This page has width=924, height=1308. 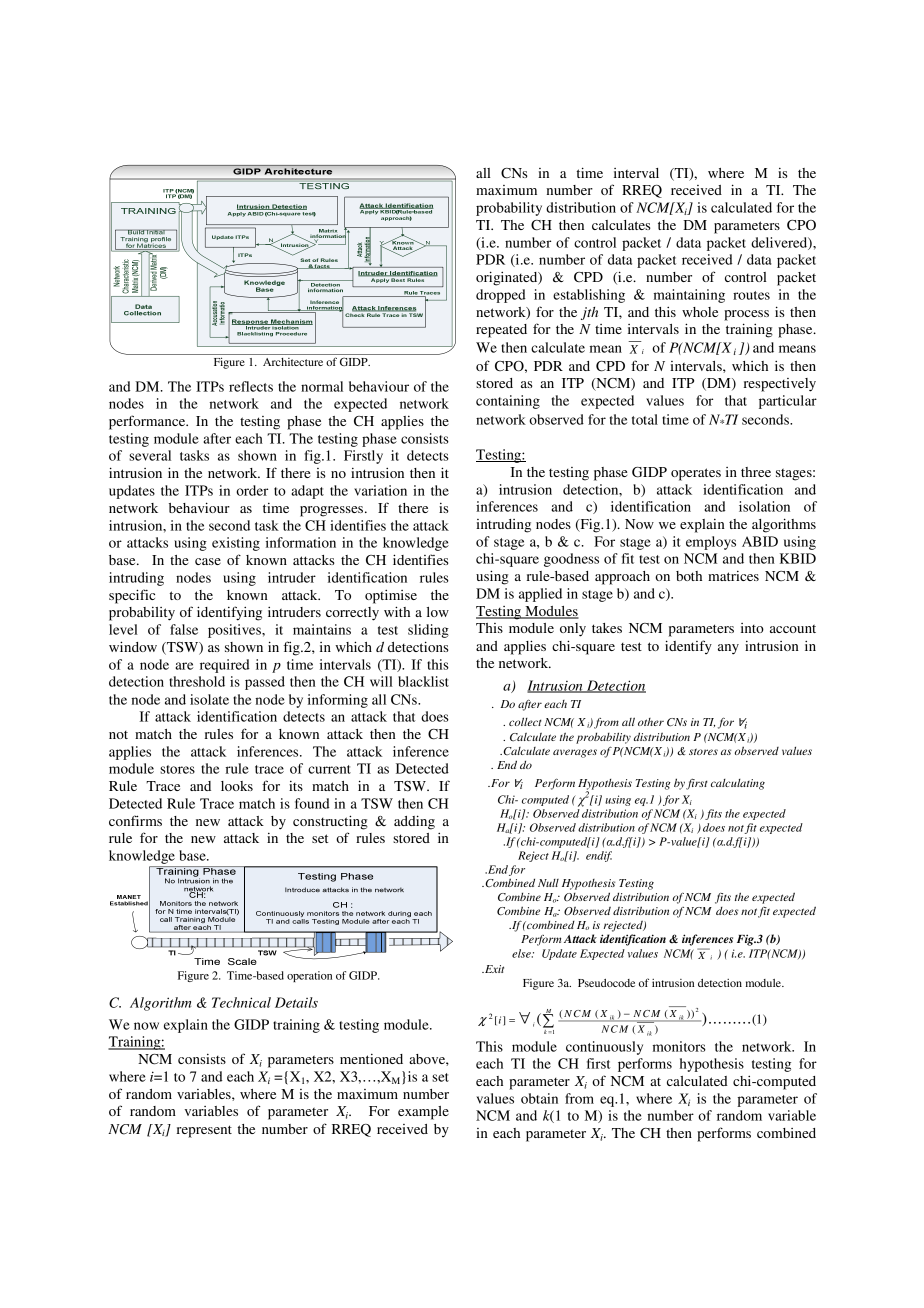 I want to click on blacklist, so click(x=423, y=681).
